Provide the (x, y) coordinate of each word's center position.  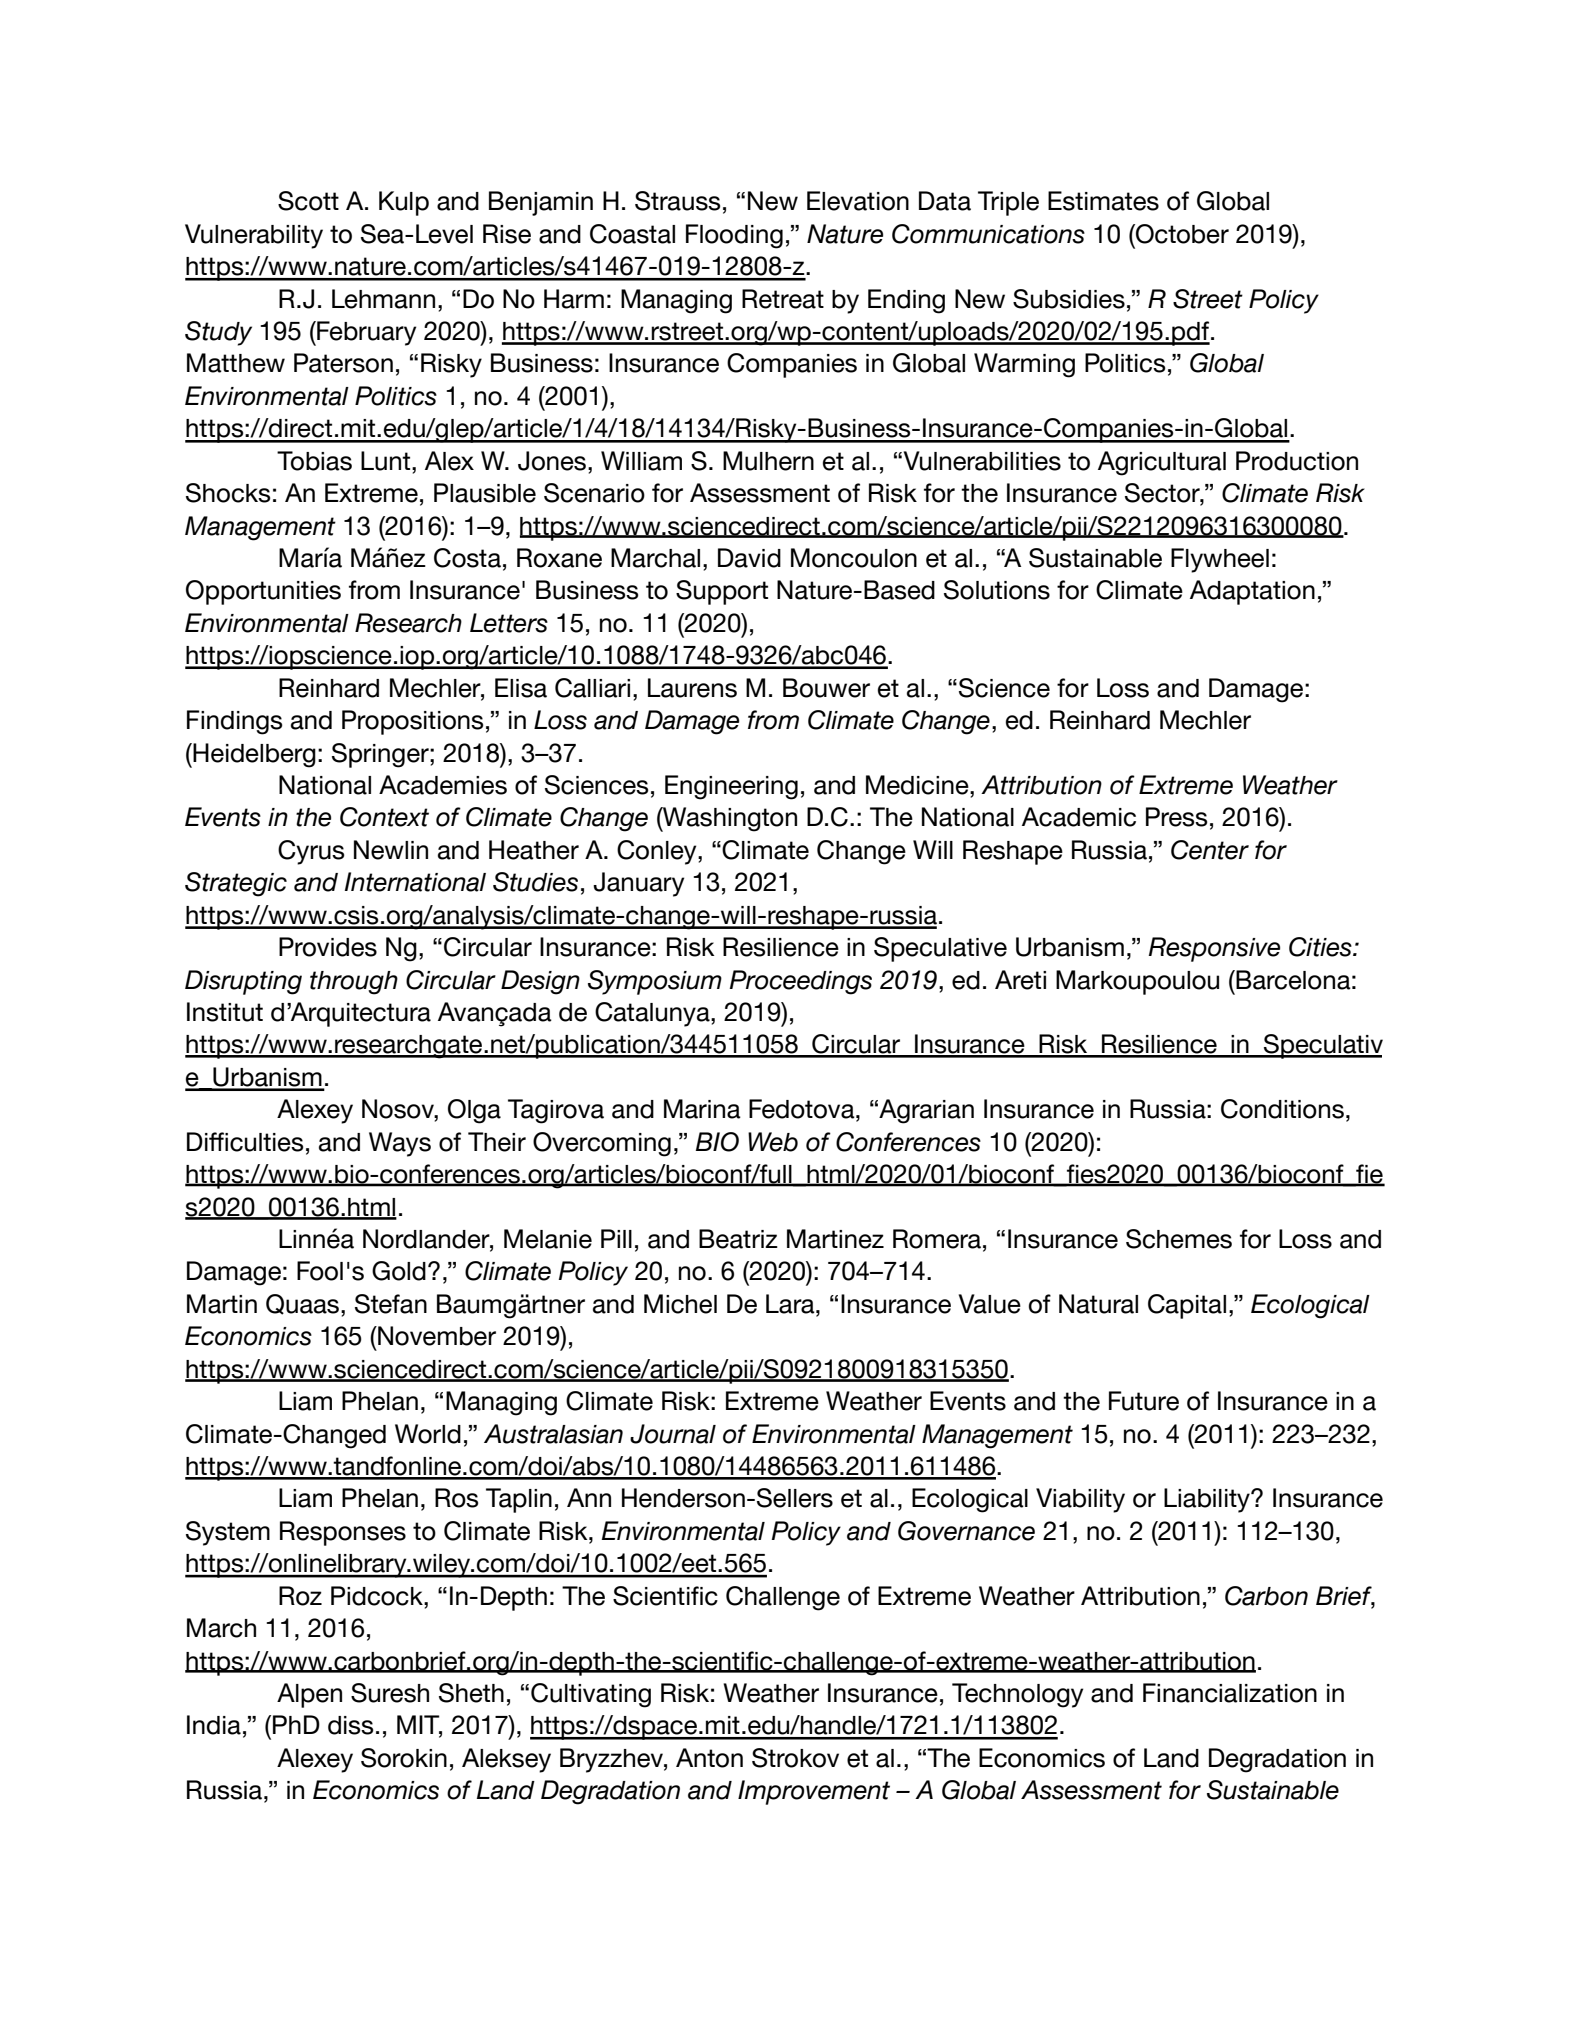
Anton (709, 1758)
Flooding (734, 236)
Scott (308, 201)
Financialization (1230, 1693)
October (1181, 234)
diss (350, 1725)
